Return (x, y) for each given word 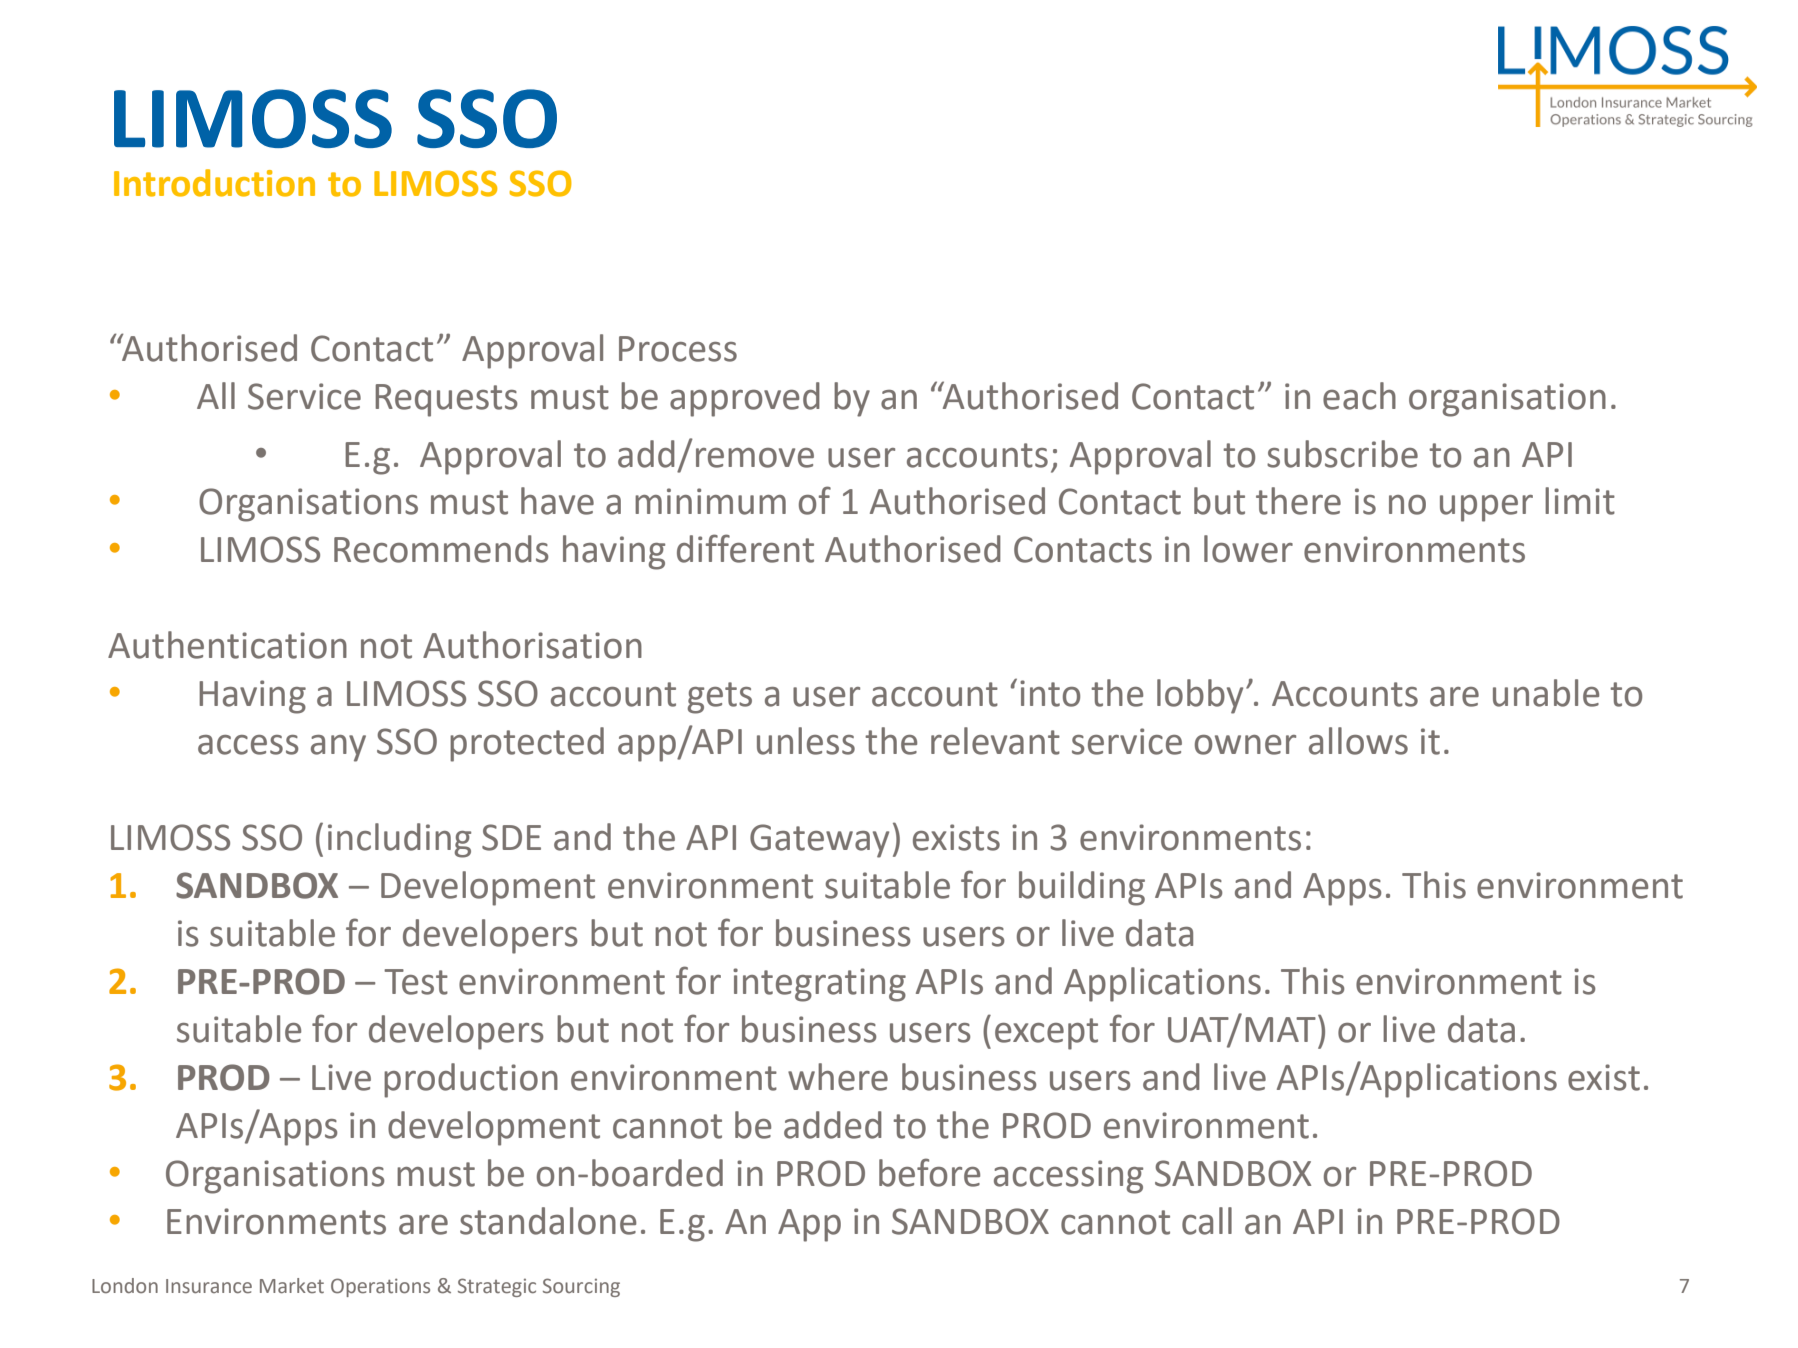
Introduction (214, 183)
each (1359, 396)
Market (292, 1285)
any (338, 748)
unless (806, 741)
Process (678, 349)
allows (1358, 741)
